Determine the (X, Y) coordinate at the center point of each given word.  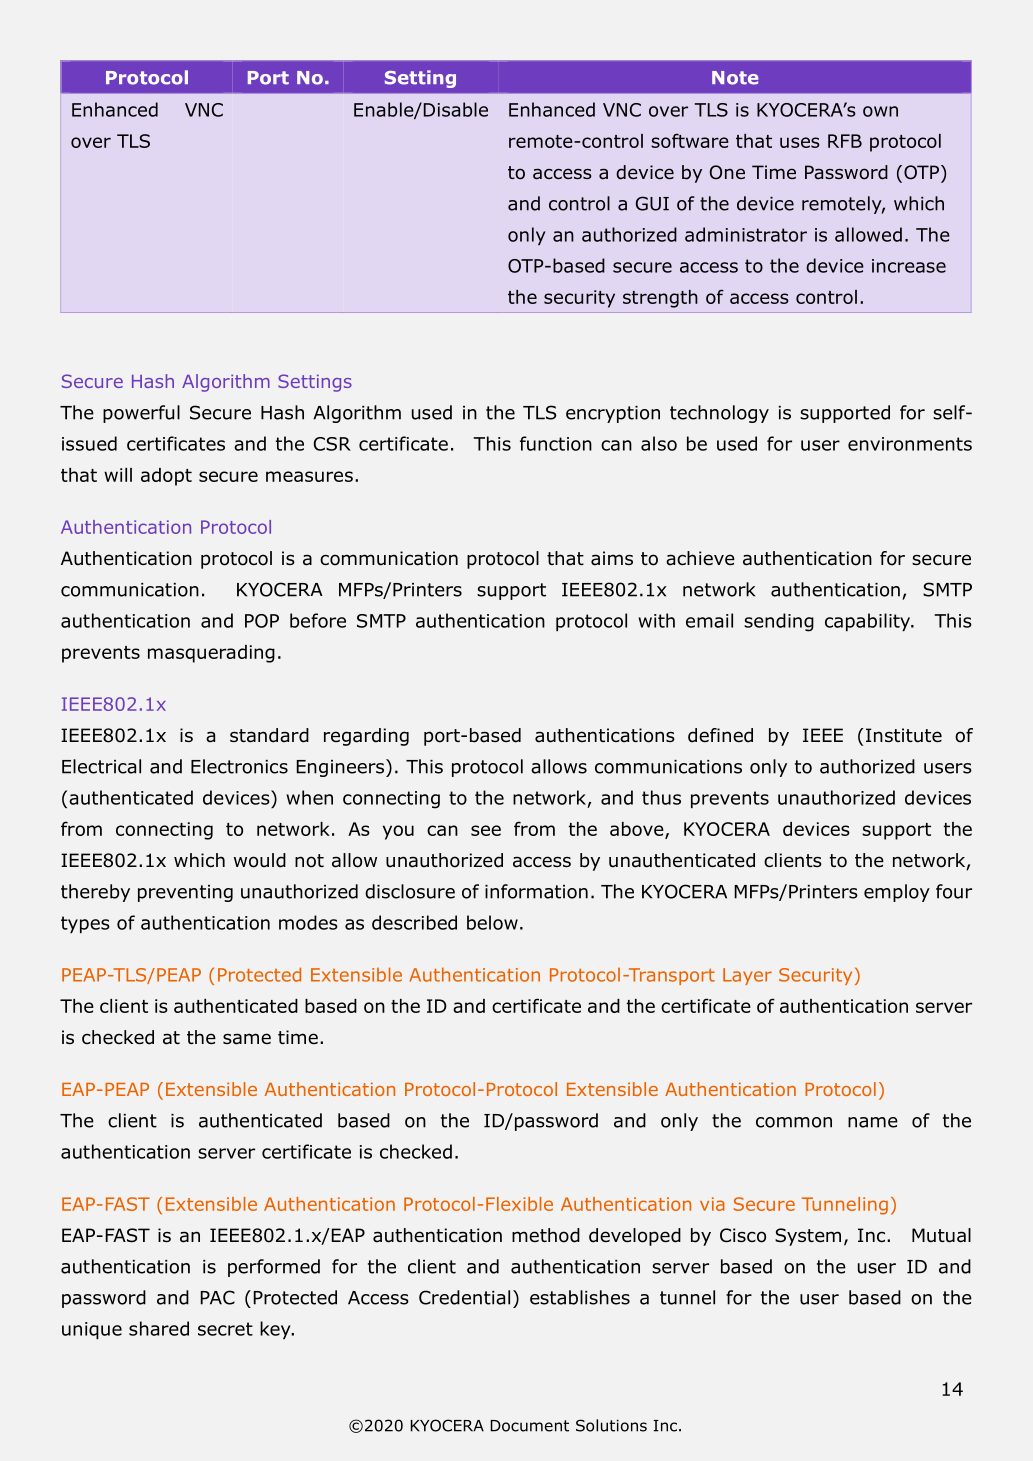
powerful (141, 414)
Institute (904, 735)
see (486, 830)
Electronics (239, 766)
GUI (652, 203)
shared (159, 1328)
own (880, 111)
